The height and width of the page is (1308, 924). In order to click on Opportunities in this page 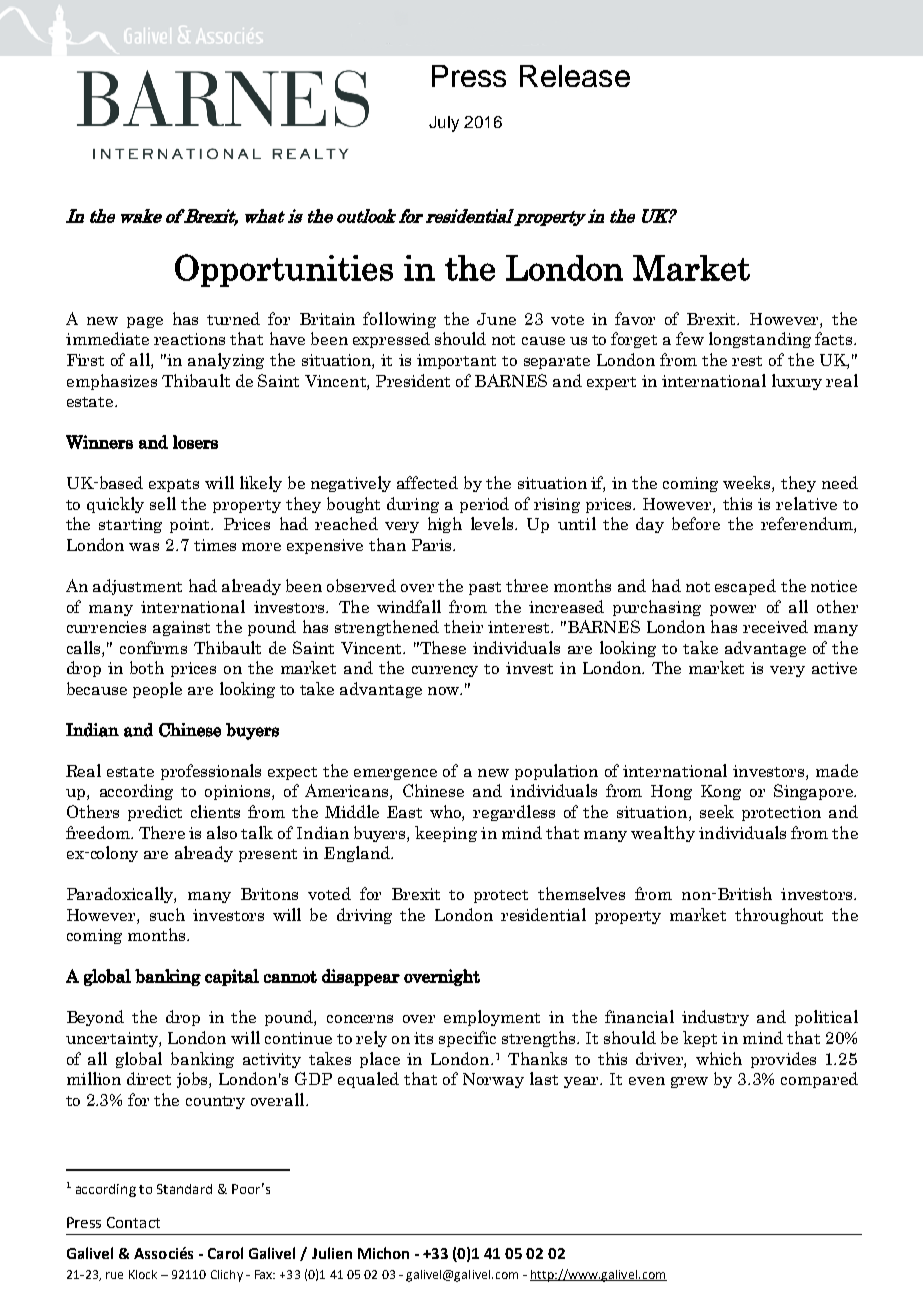, I will do `click(284, 270)`.
